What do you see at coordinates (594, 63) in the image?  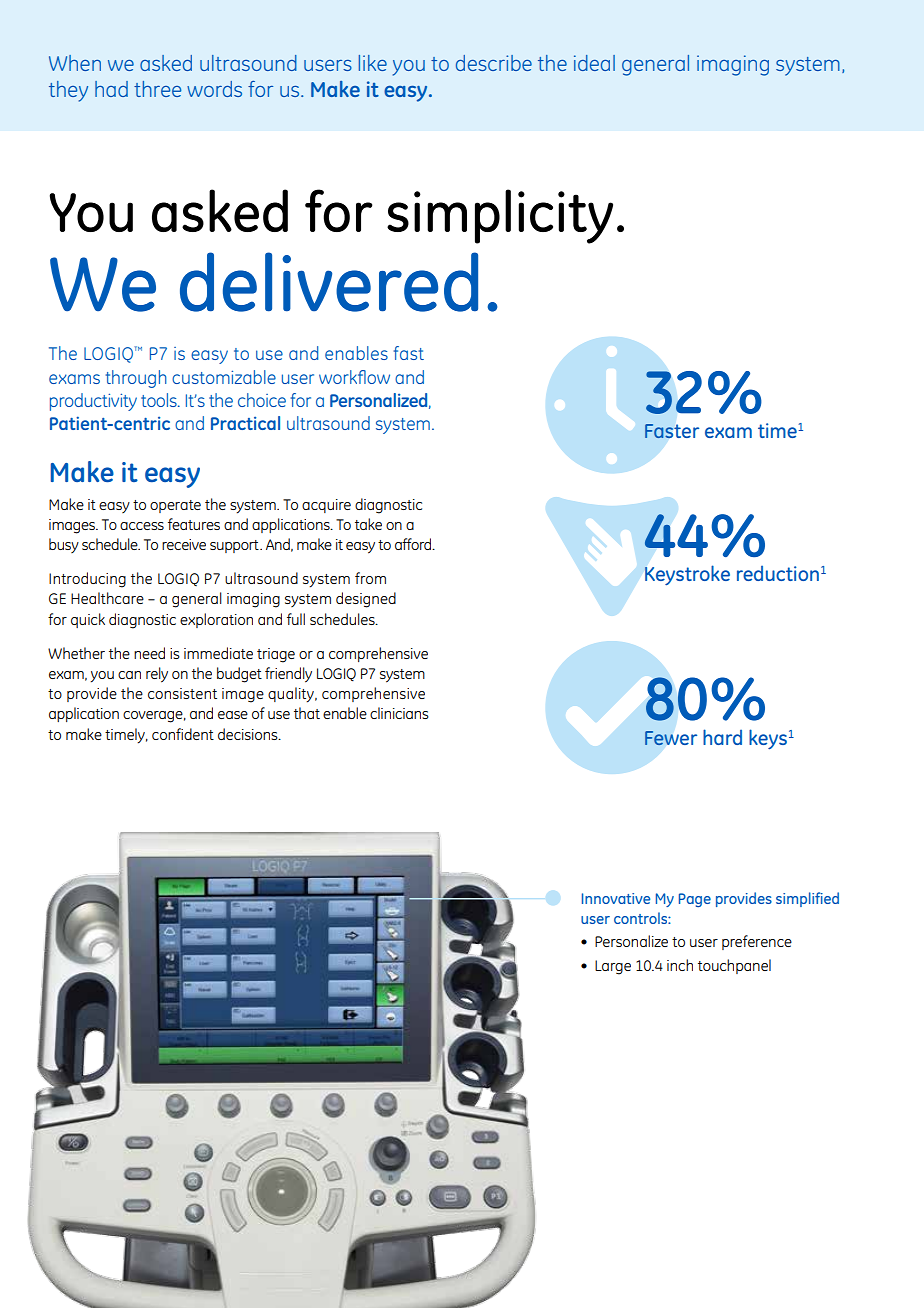 I see `ideal` at bounding box center [594, 63].
